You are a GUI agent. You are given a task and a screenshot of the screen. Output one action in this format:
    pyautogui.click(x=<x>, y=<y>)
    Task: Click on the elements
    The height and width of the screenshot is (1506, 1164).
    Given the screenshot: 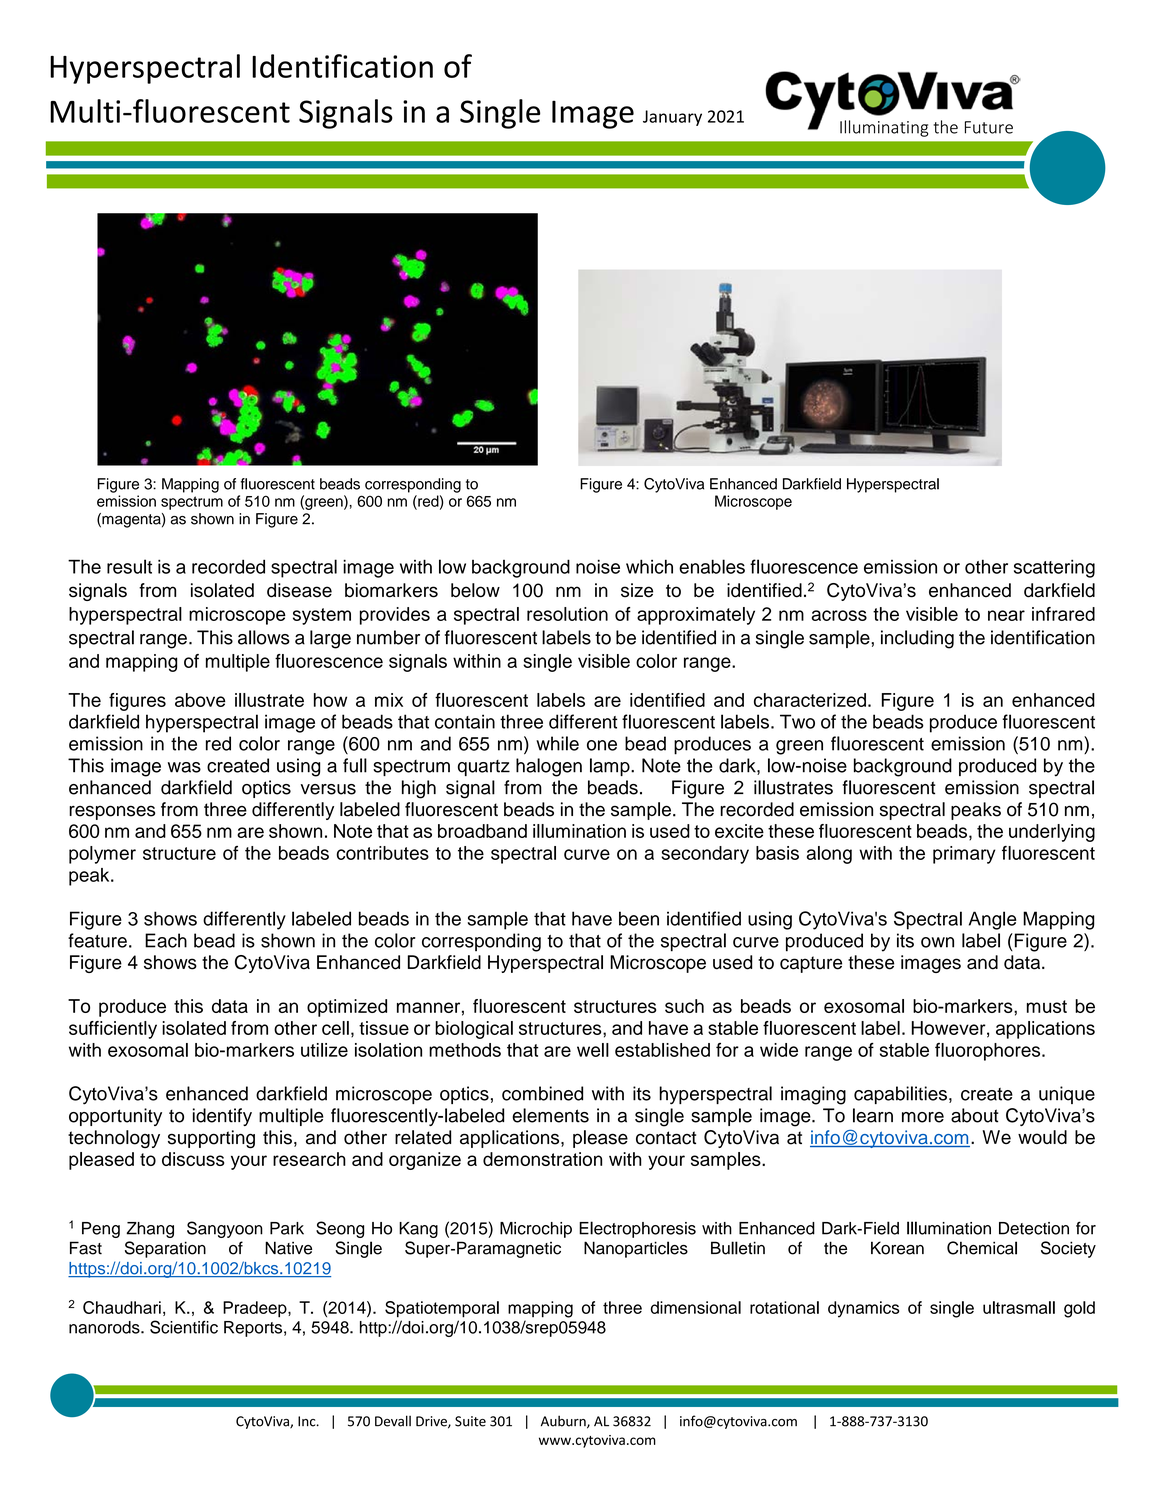 What is the action you would take?
    pyautogui.click(x=550, y=1115)
